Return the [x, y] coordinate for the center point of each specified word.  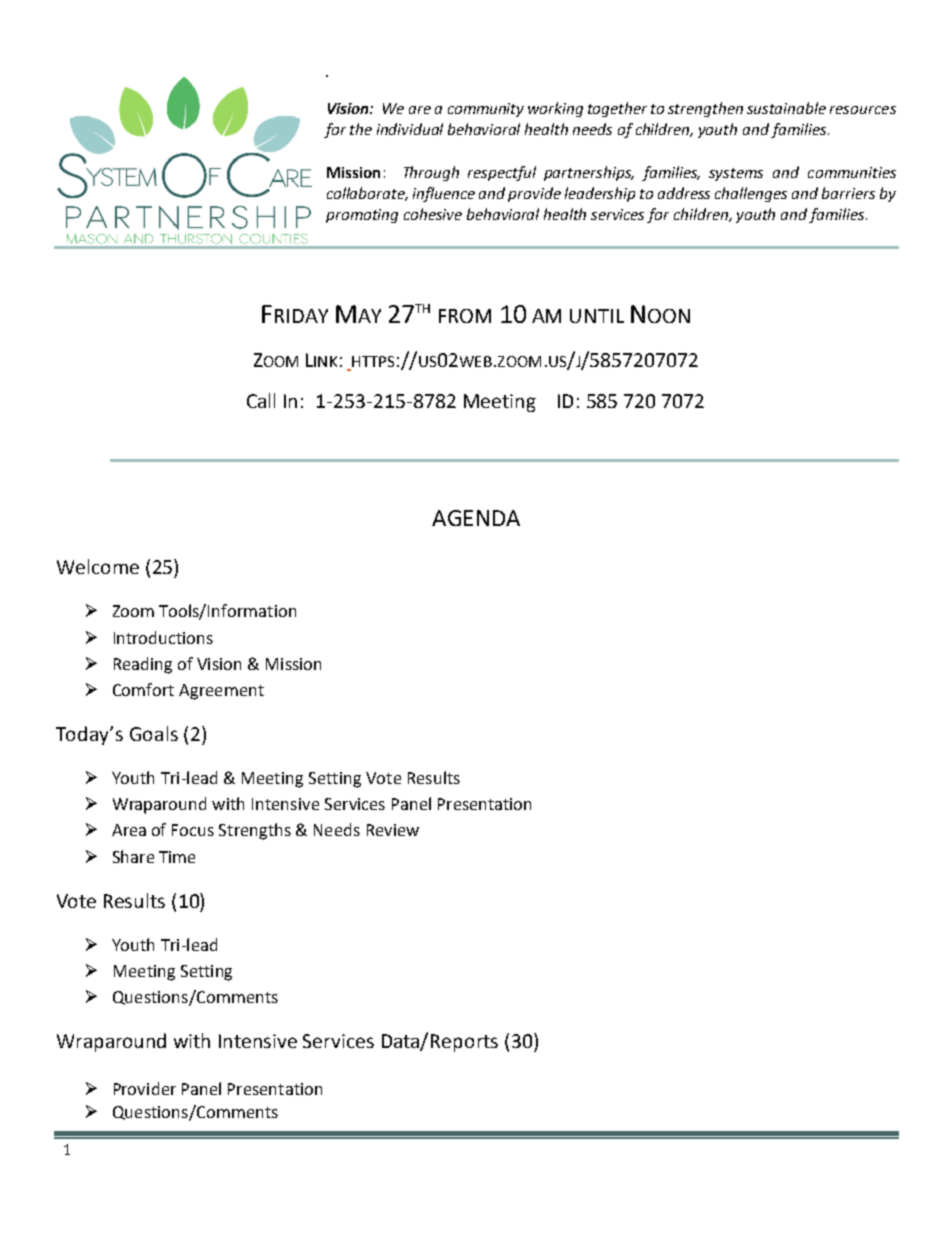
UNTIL [597, 316]
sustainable [786, 108]
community [486, 110]
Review [393, 830]
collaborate [367, 194]
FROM [465, 316]
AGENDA [476, 518]
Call [261, 400]
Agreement [221, 692]
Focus [193, 830]
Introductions [163, 637]
